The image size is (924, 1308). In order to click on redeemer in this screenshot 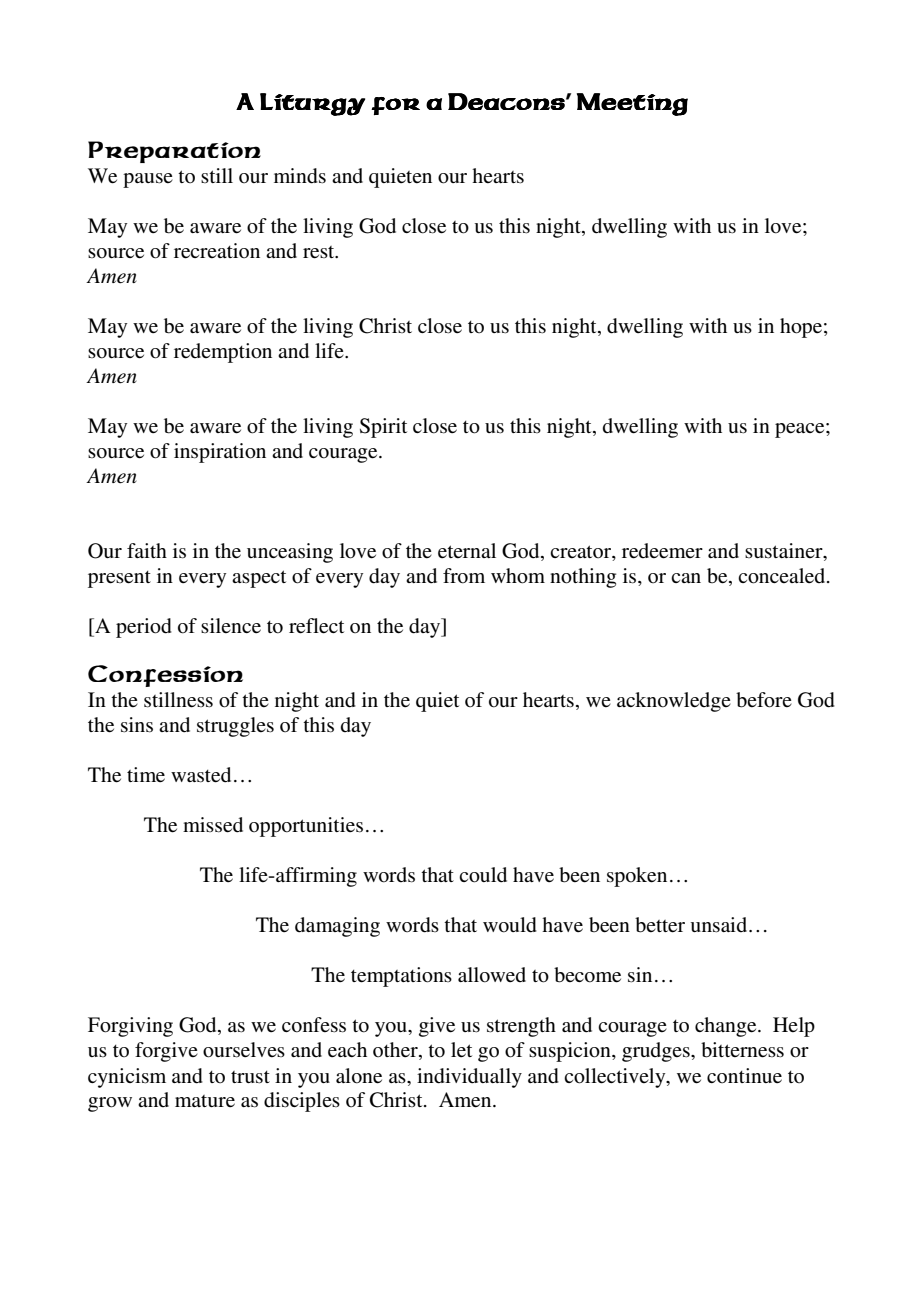, I will do `click(662, 551)`.
